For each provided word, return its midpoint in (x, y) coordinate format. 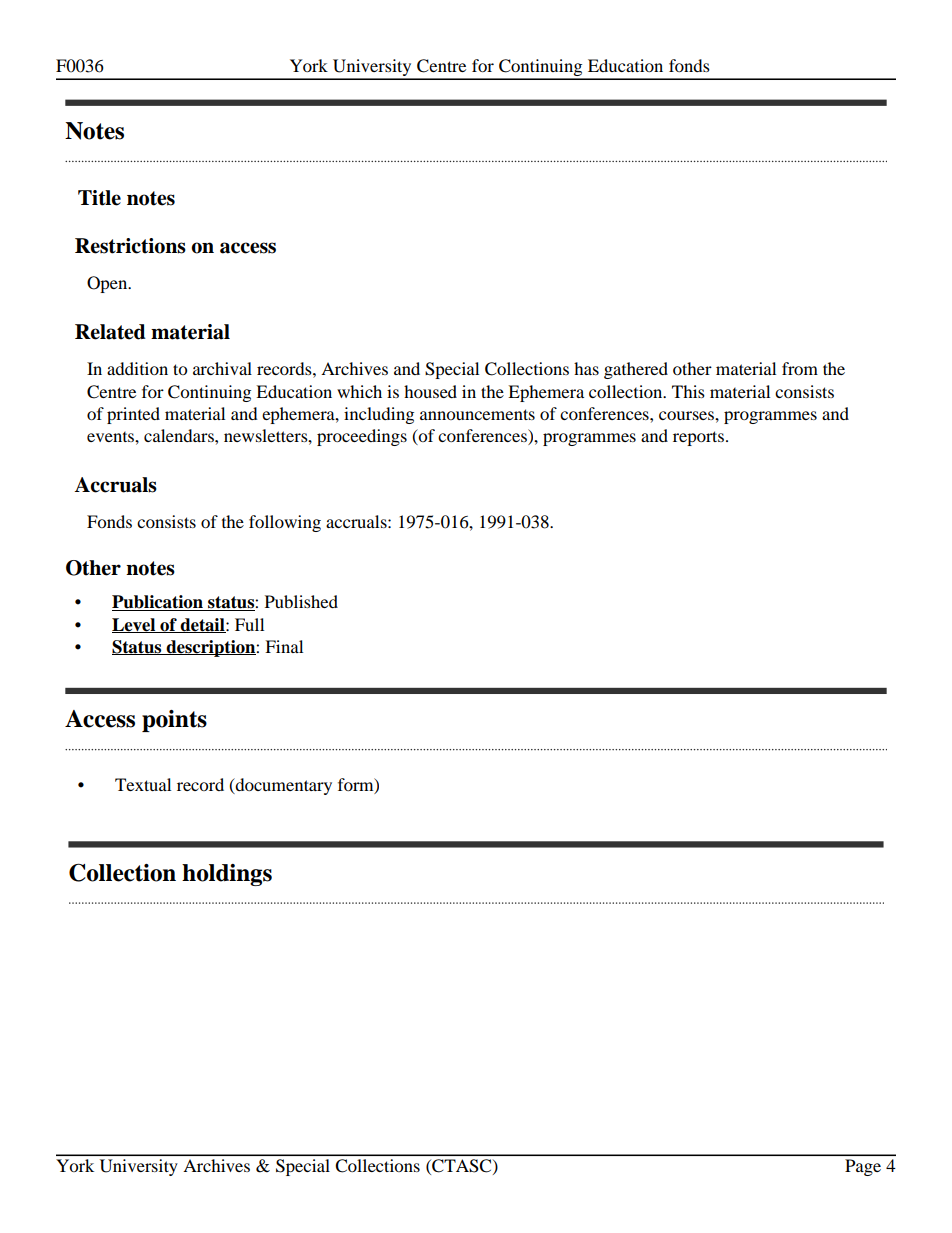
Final (284, 646)
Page (863, 1167)
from (800, 368)
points (174, 721)
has (586, 368)
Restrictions (130, 246)
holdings (227, 875)
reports (698, 438)
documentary (282, 786)
